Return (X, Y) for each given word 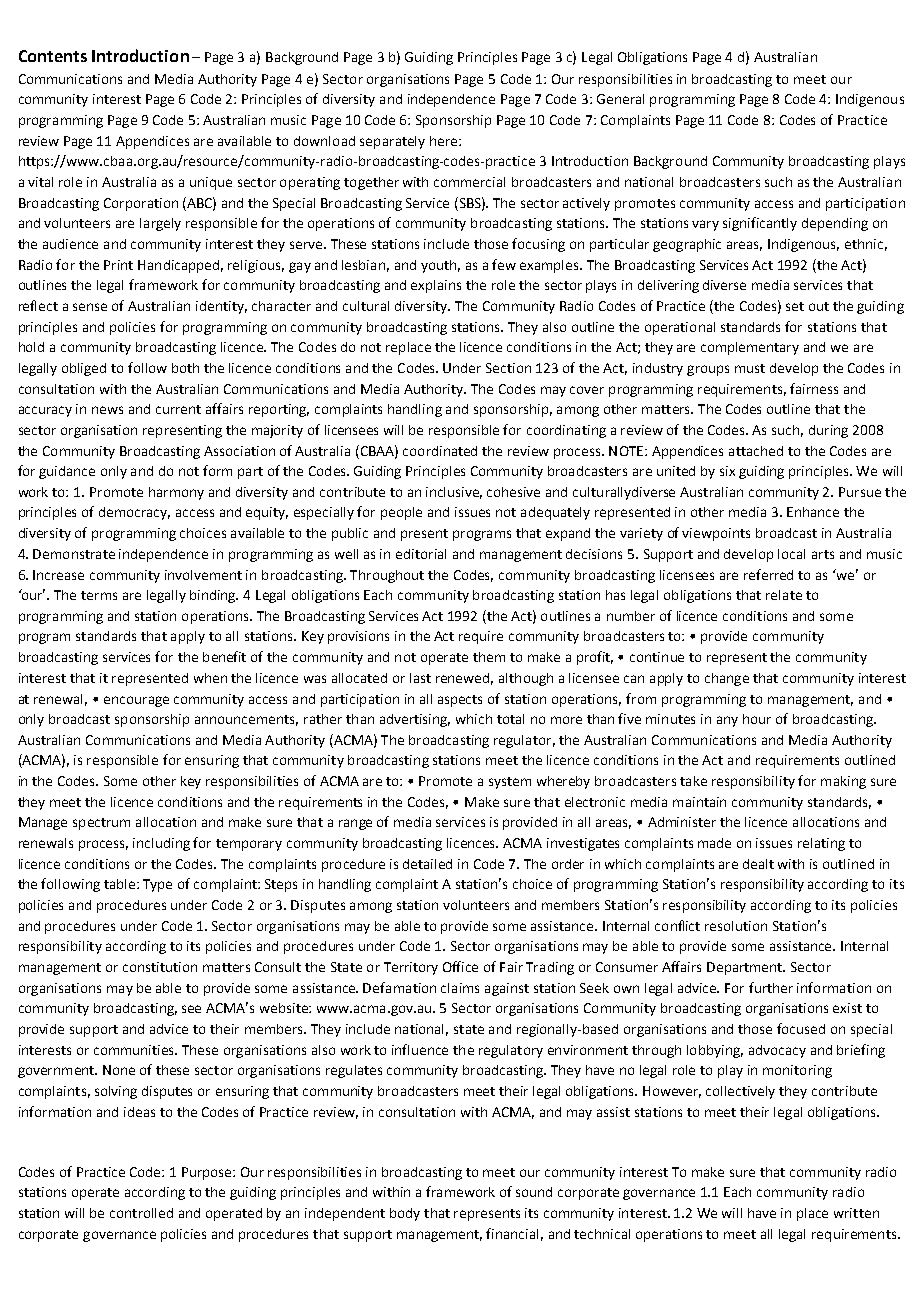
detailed (427, 864)
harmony (176, 493)
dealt (758, 864)
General (620, 99)
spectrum (101, 824)
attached (756, 451)
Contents (53, 56)
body (405, 1214)
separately (392, 142)
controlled (141, 1213)
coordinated (440, 451)
